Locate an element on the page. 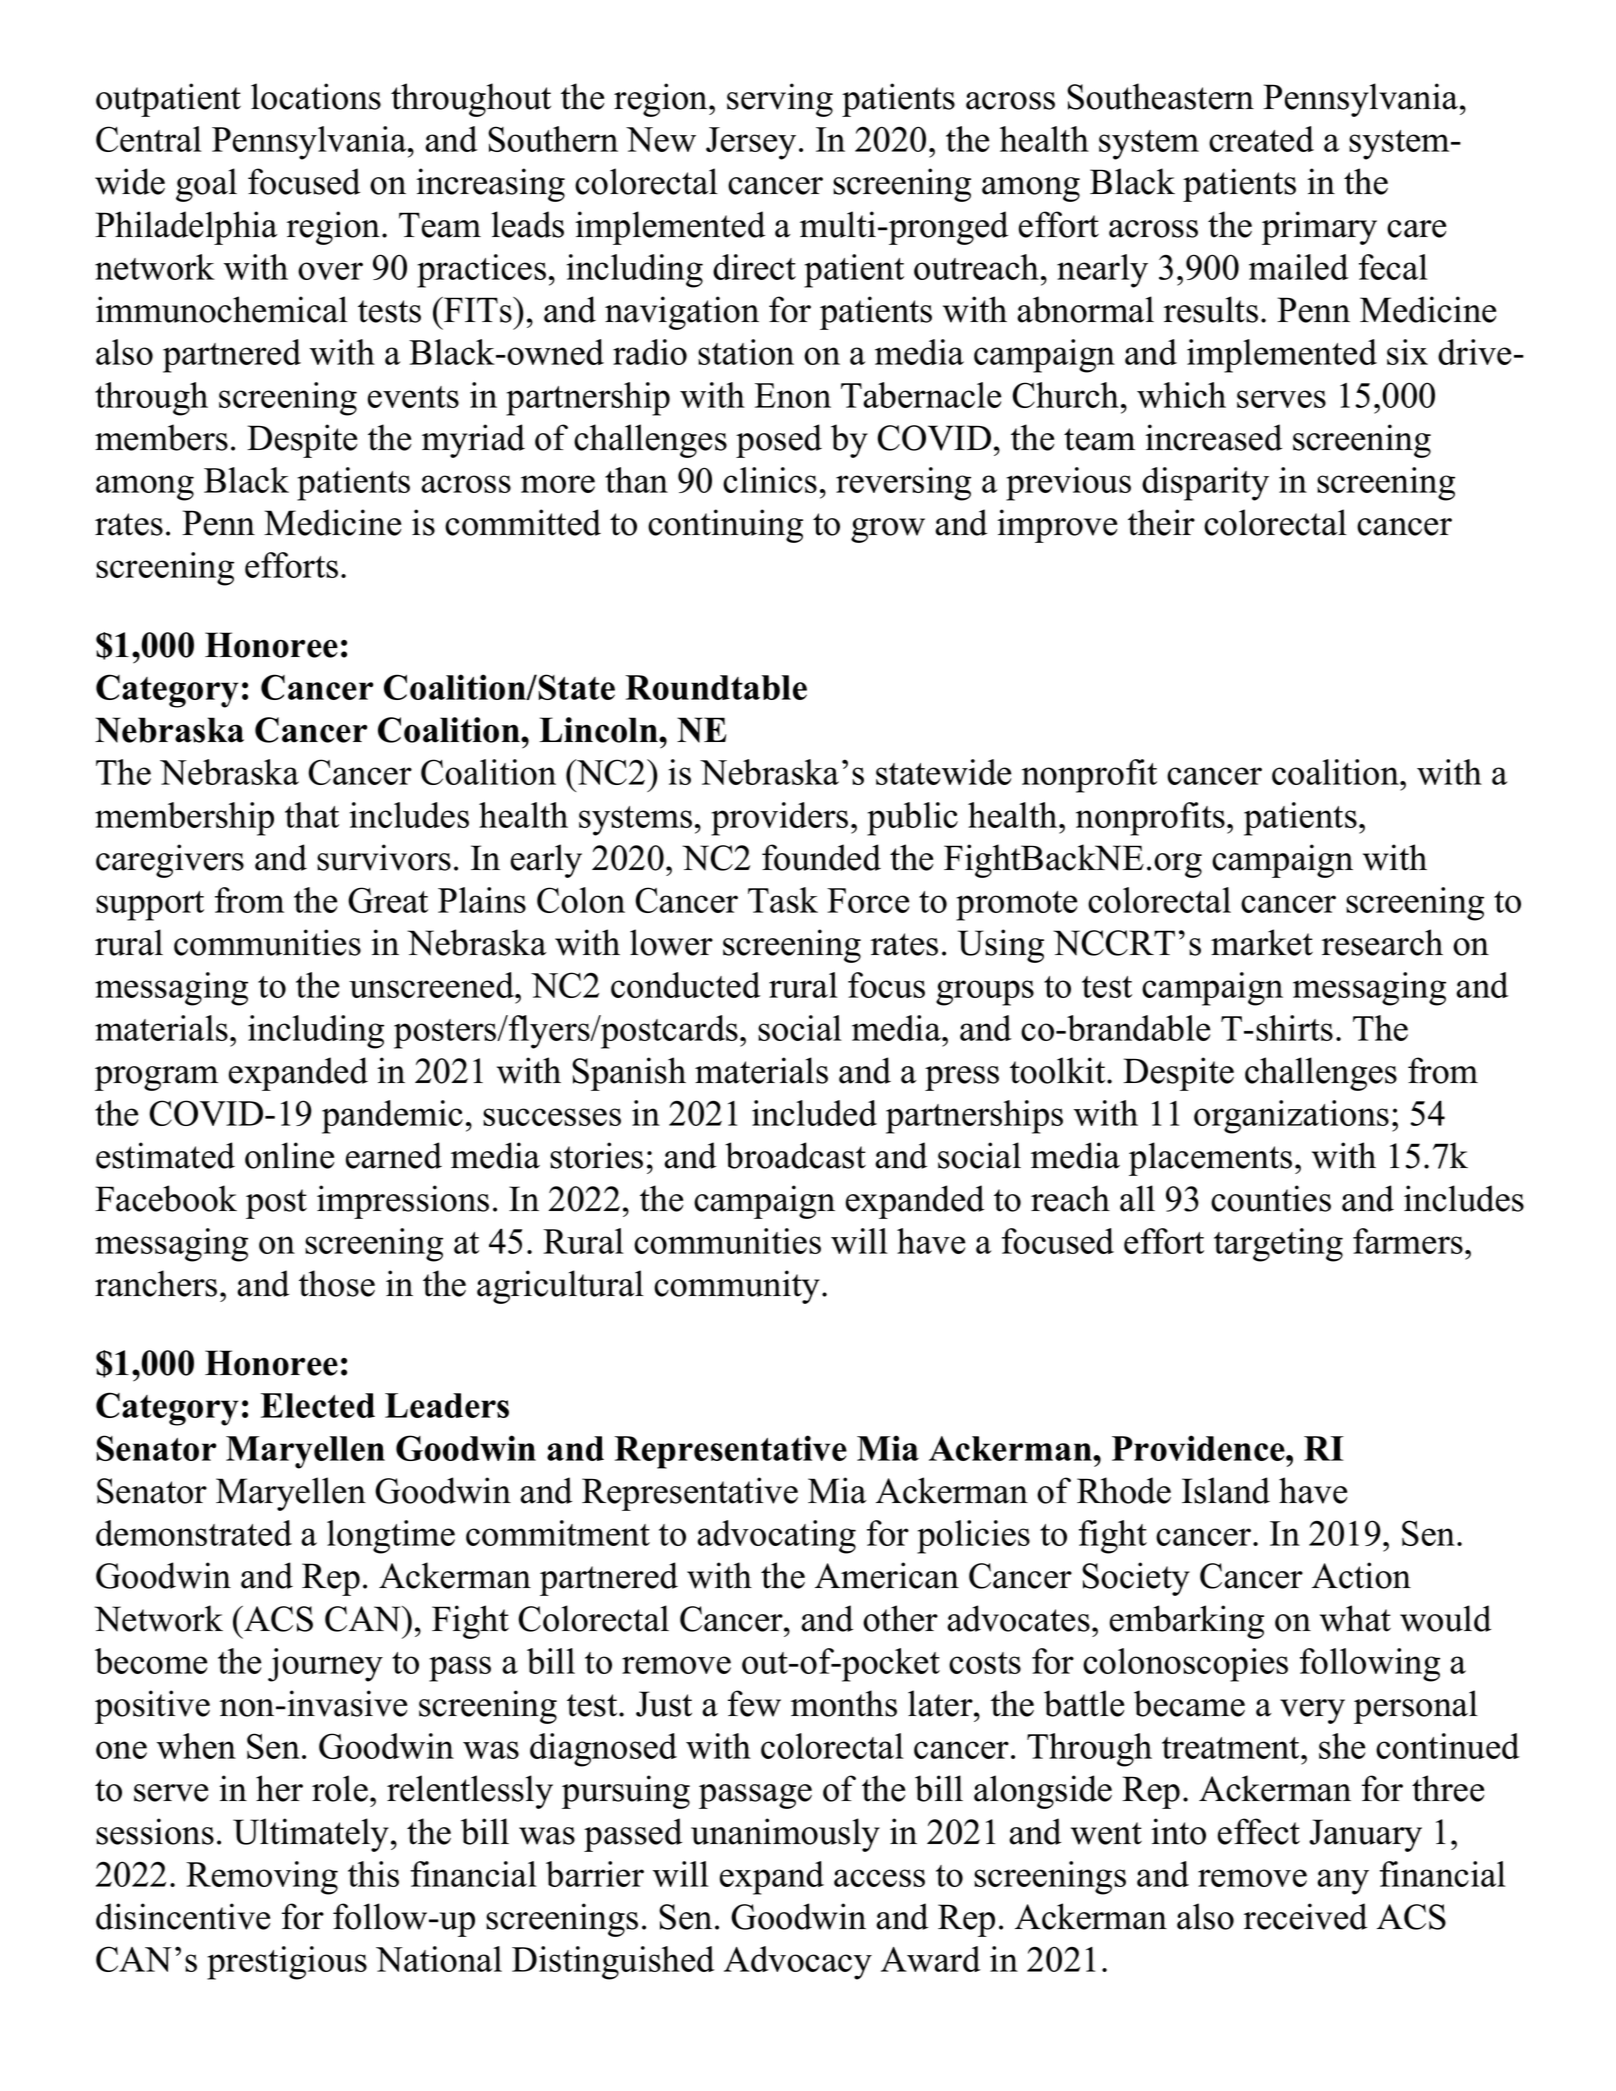 The image size is (1616, 2091). organizations is located at coordinates (1291, 1117).
